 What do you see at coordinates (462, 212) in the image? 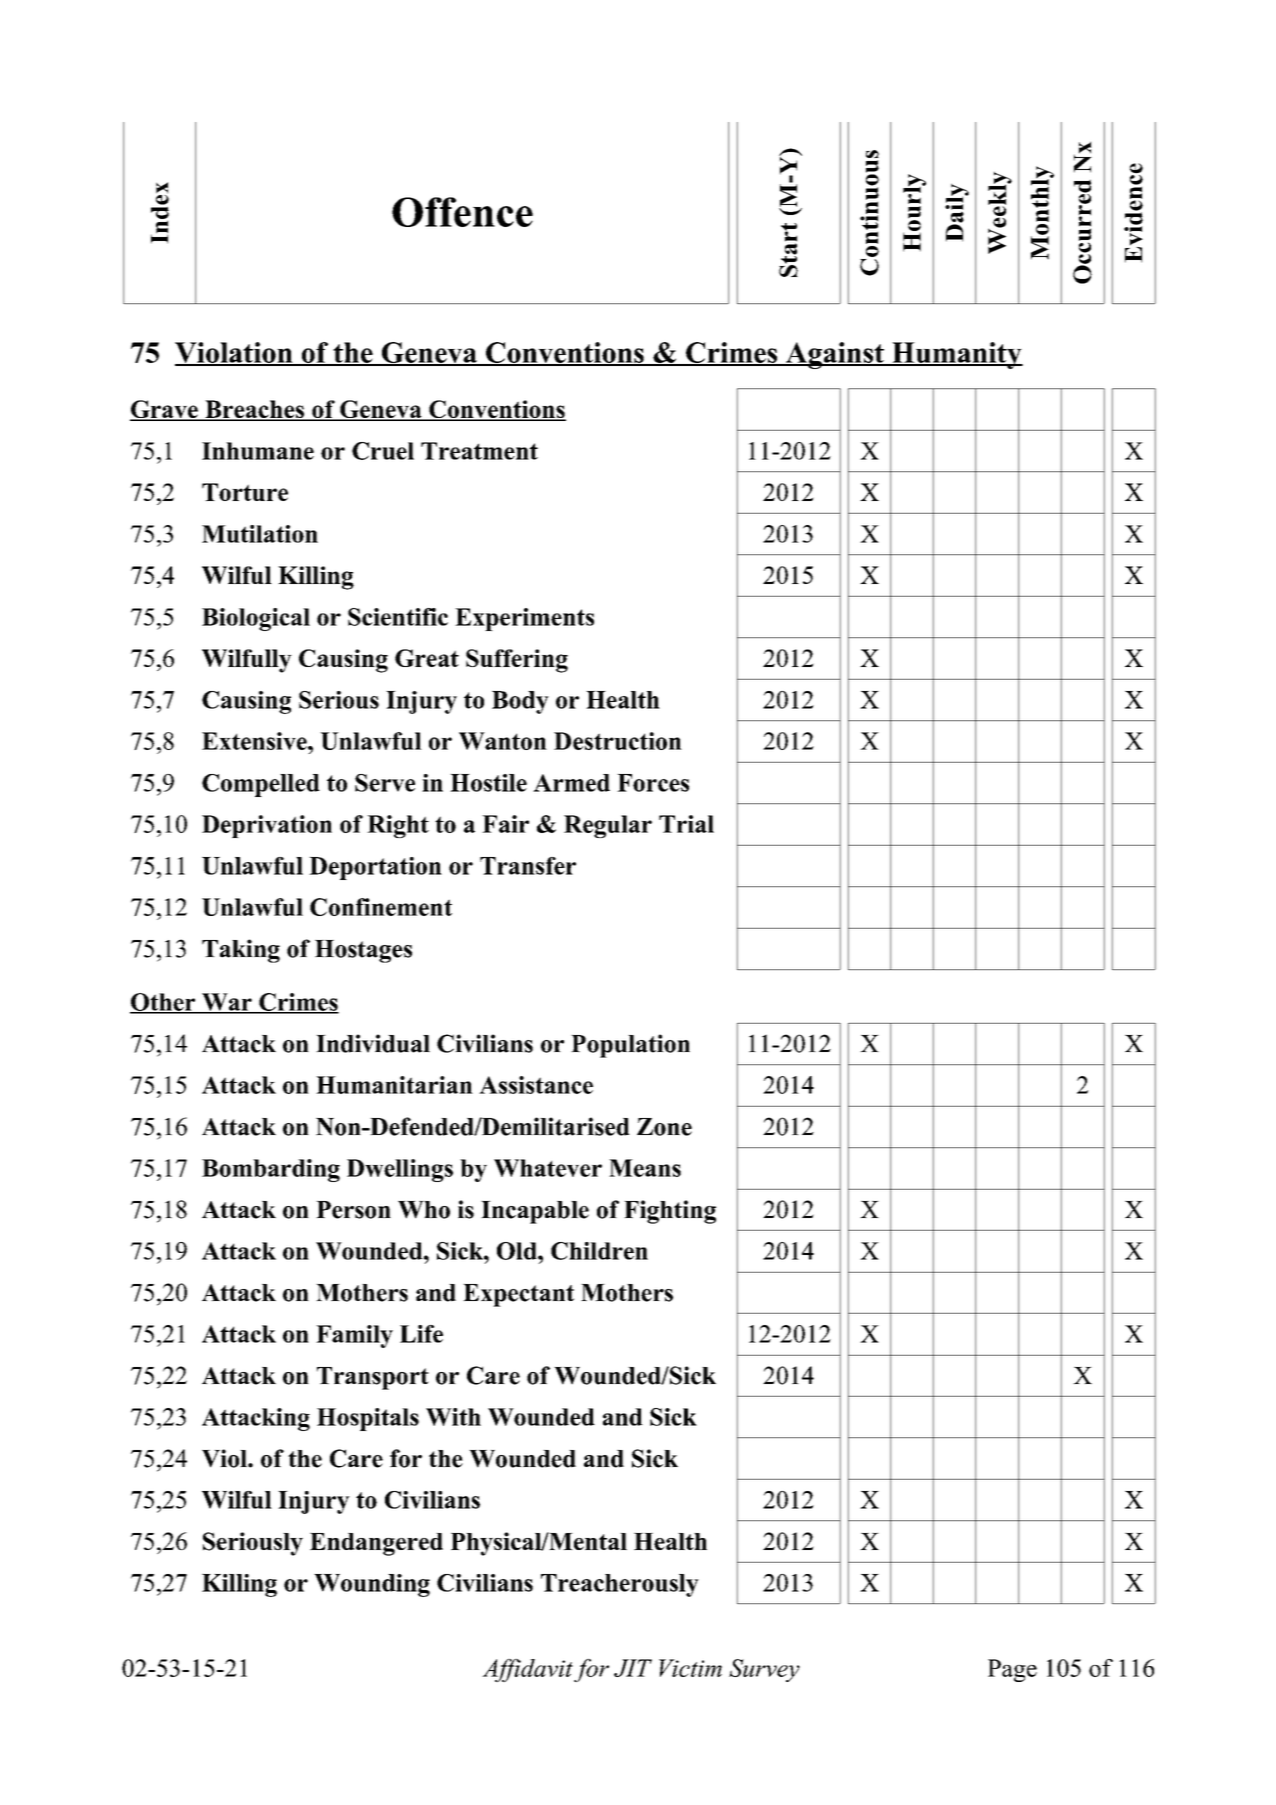
I see `Offence` at bounding box center [462, 212].
